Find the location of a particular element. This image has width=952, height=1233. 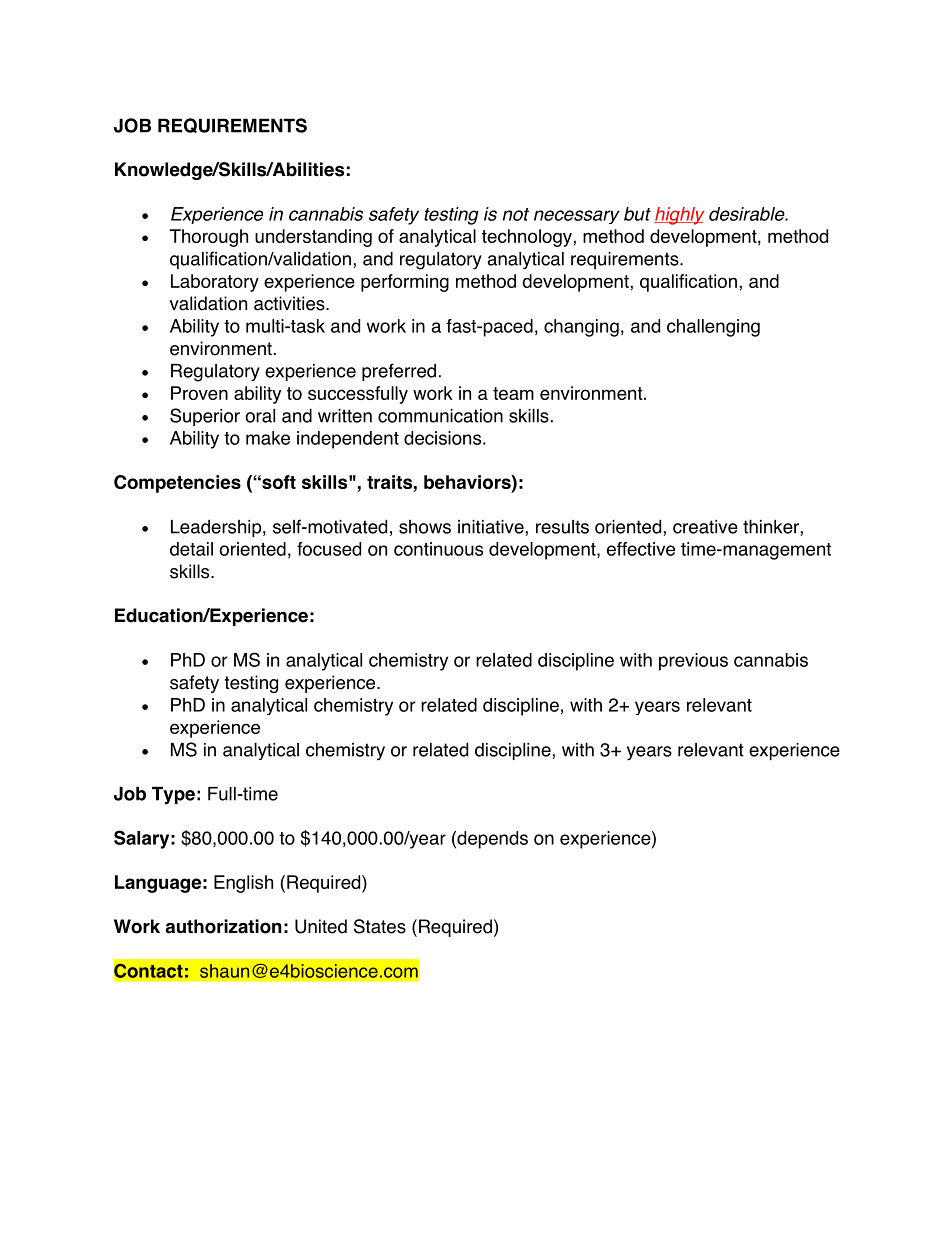

detail is located at coordinates (191, 549).
